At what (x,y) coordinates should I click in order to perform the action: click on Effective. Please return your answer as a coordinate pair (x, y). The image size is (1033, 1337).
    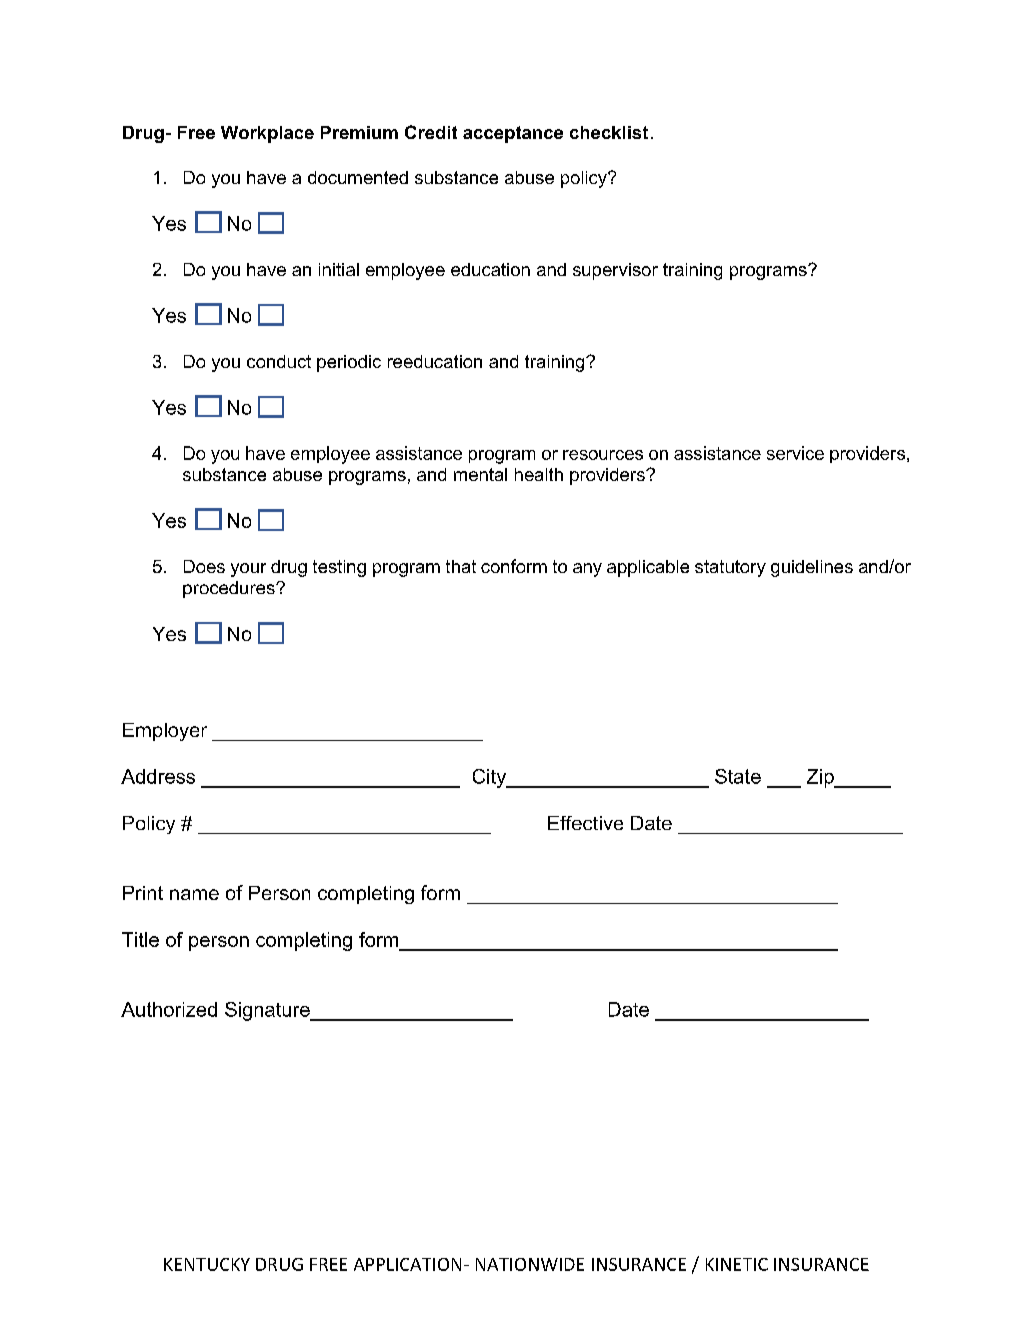
    Looking at the image, I should click on (585, 823).
